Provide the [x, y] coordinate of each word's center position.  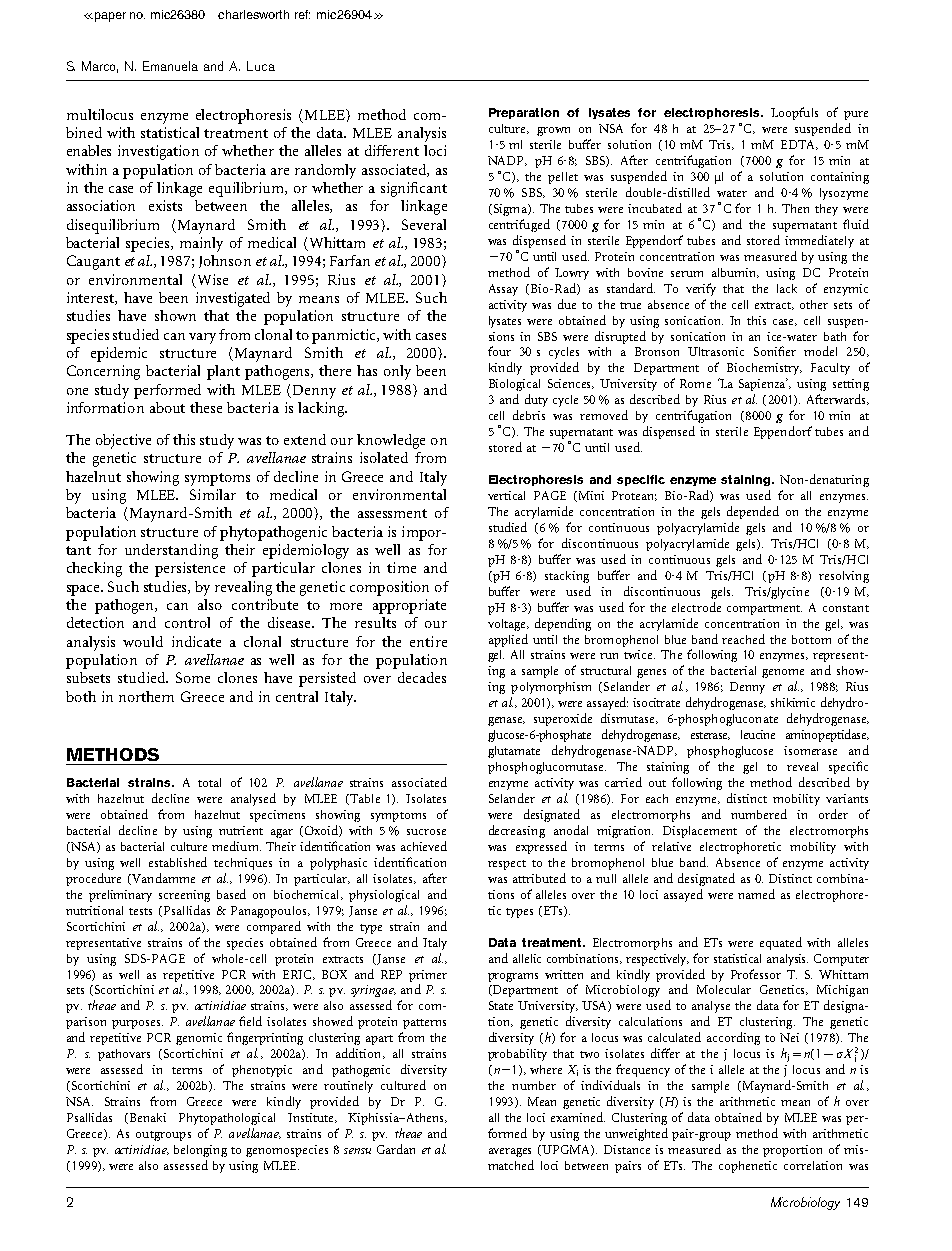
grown [553, 131]
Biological [514, 385]
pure [856, 115]
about [167, 407]
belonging [200, 1151]
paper [110, 17]
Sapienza [763, 384]
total [209, 782]
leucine [758, 734]
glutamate [514, 752]
